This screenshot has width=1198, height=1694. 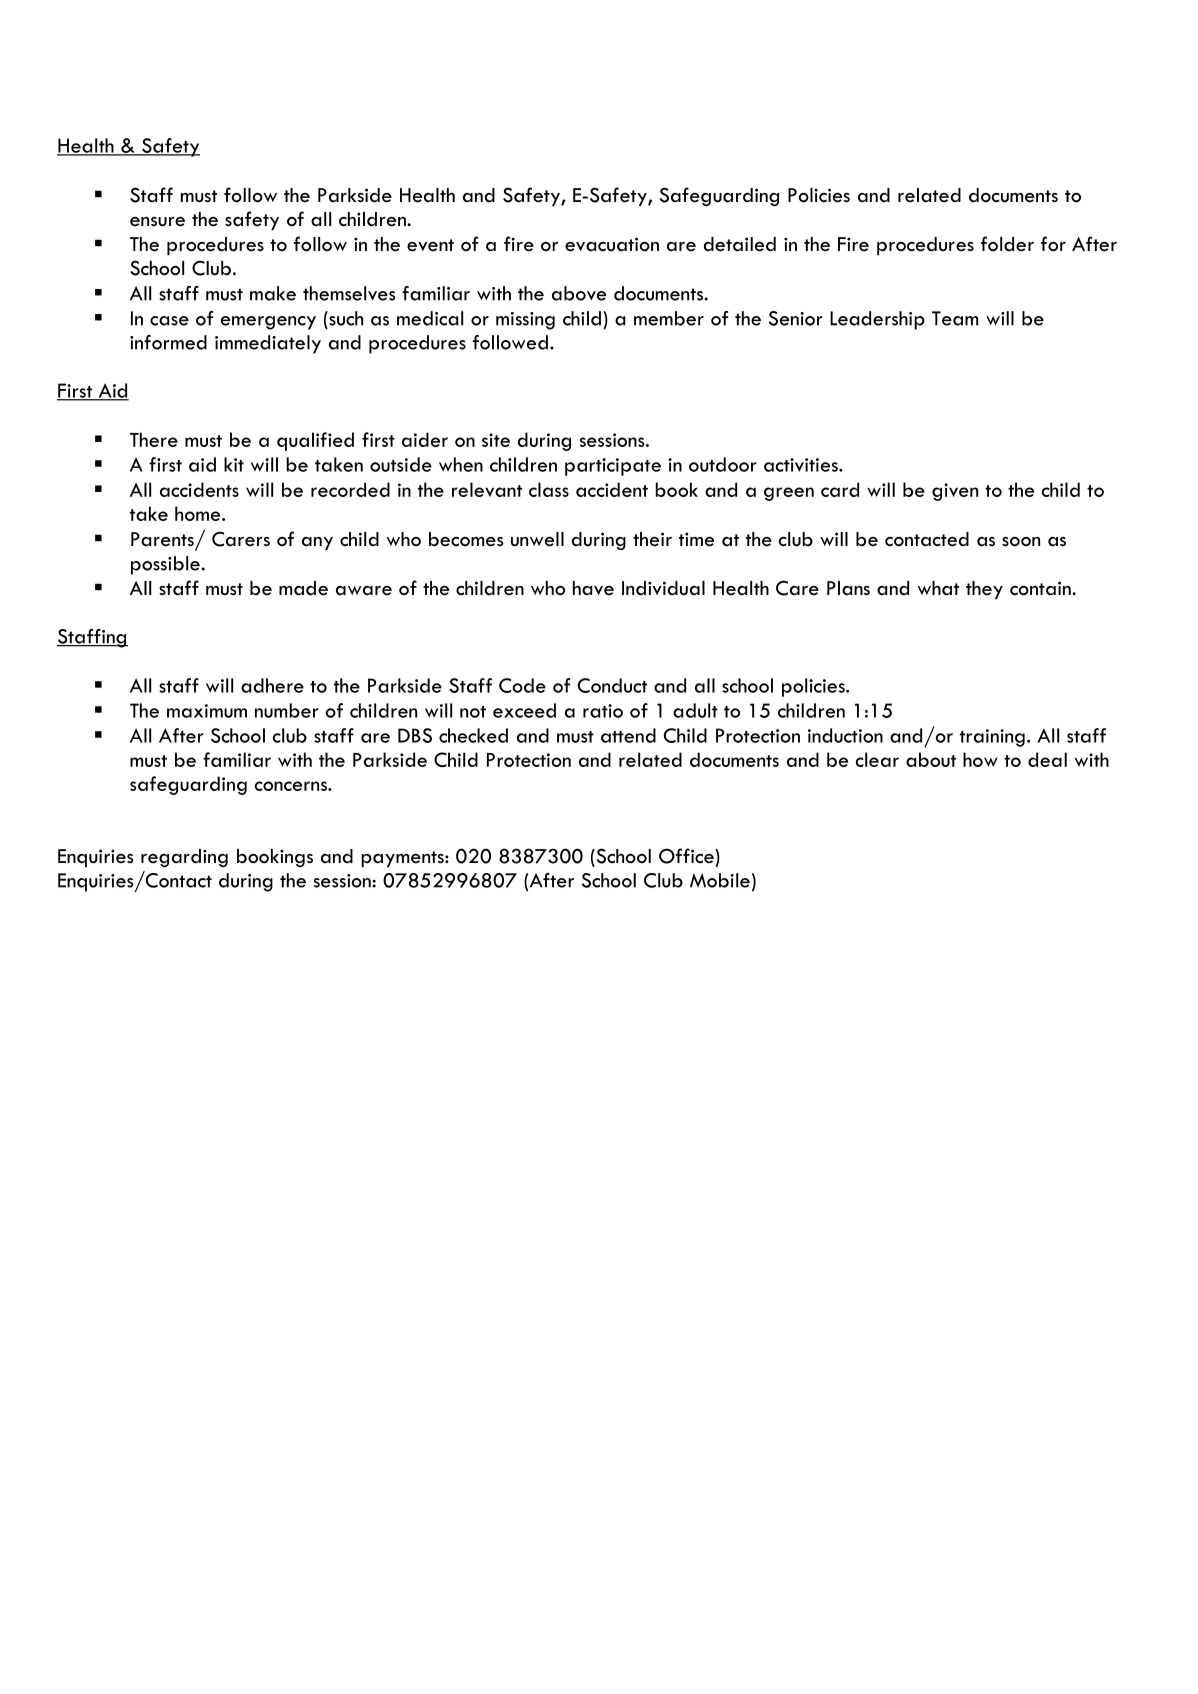 What do you see at coordinates (687, 856) in the screenshot?
I see `Office` at bounding box center [687, 856].
